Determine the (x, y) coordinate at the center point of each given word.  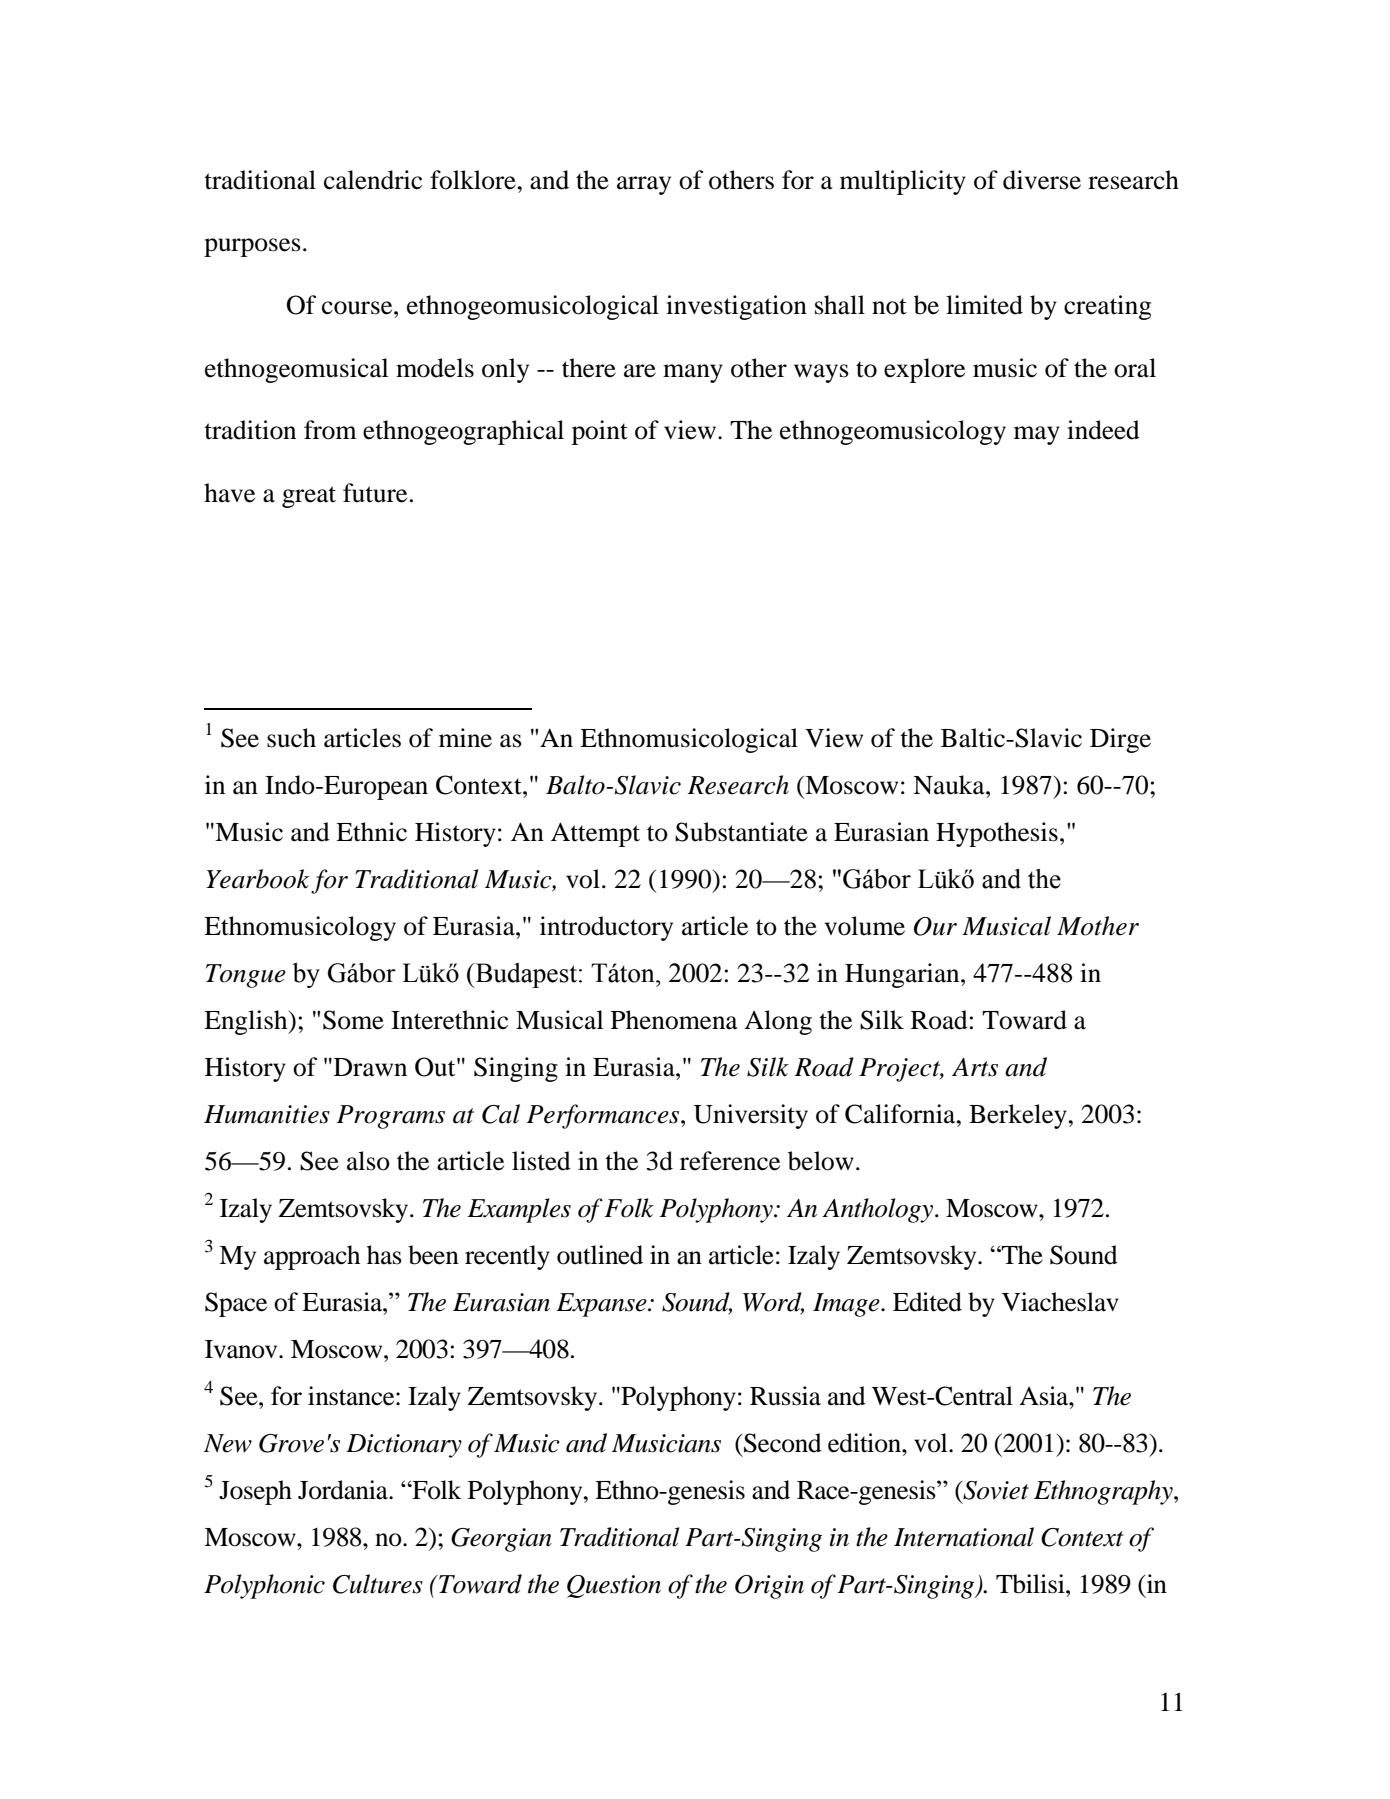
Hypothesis (997, 834)
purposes (252, 247)
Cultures (378, 1584)
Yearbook (257, 879)
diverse (1042, 180)
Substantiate (741, 832)
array (644, 185)
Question (614, 1586)
